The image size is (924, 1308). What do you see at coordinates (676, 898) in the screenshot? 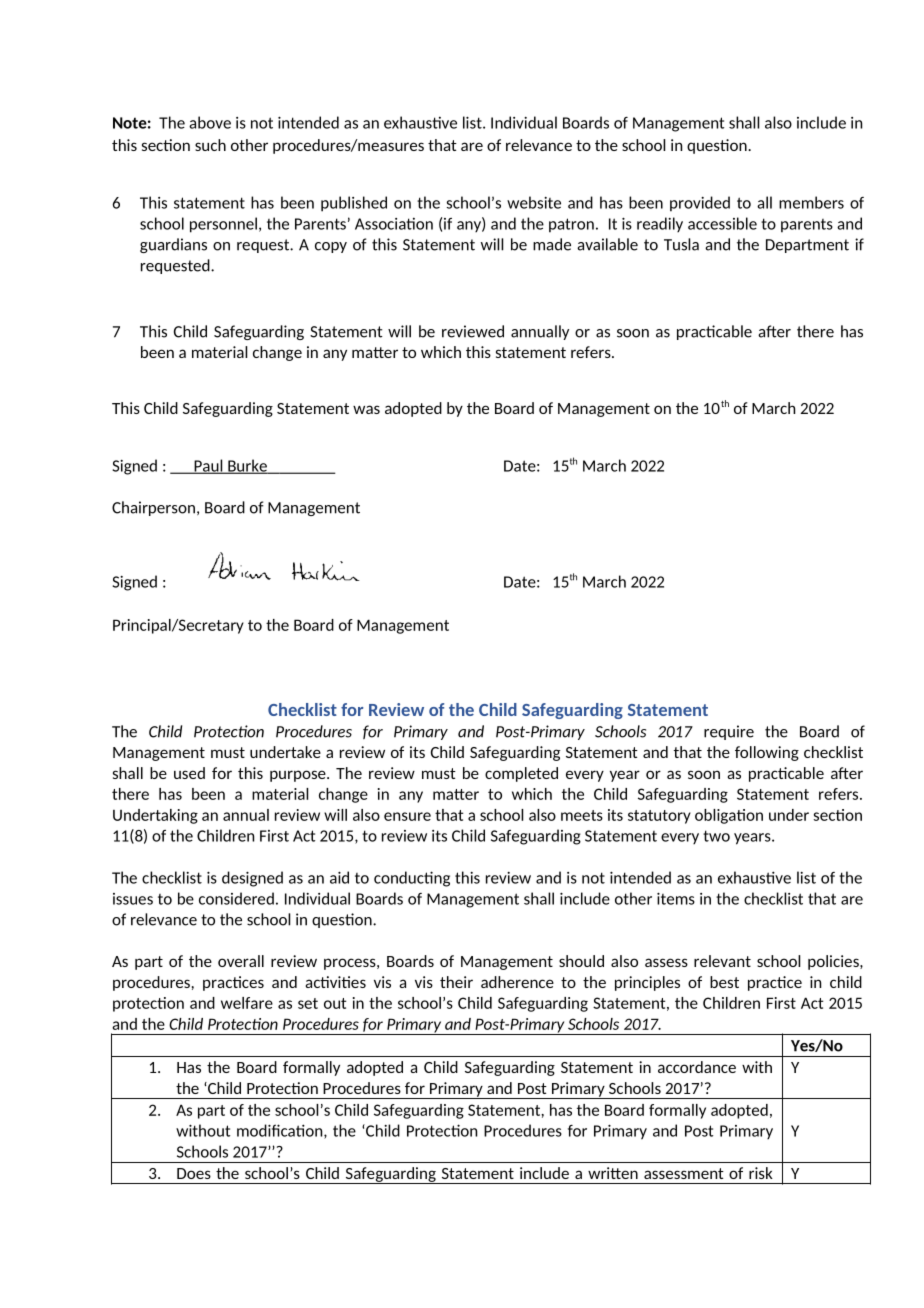
I see `items` at bounding box center [676, 898].
